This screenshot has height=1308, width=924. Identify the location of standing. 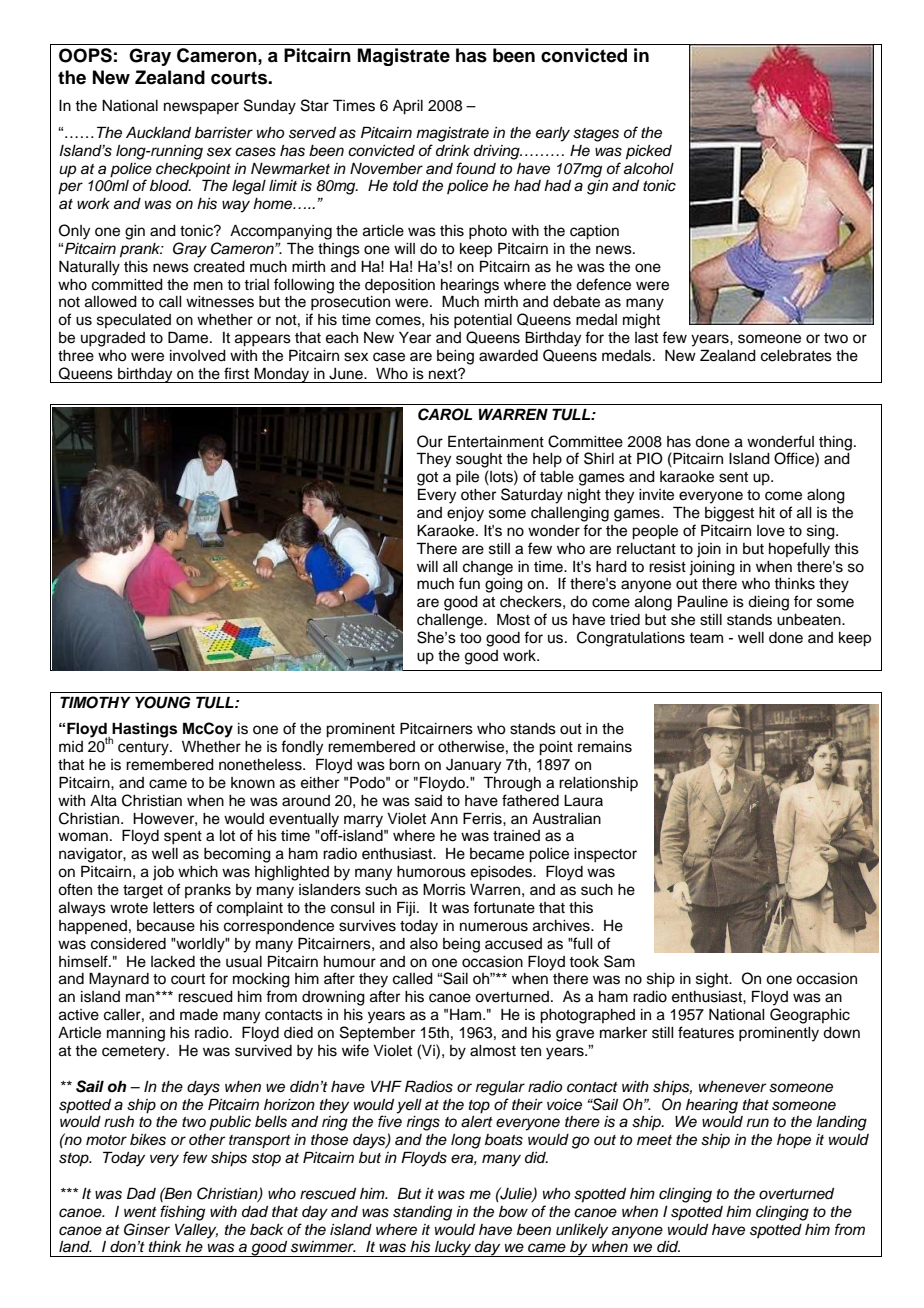
(422, 1213).
